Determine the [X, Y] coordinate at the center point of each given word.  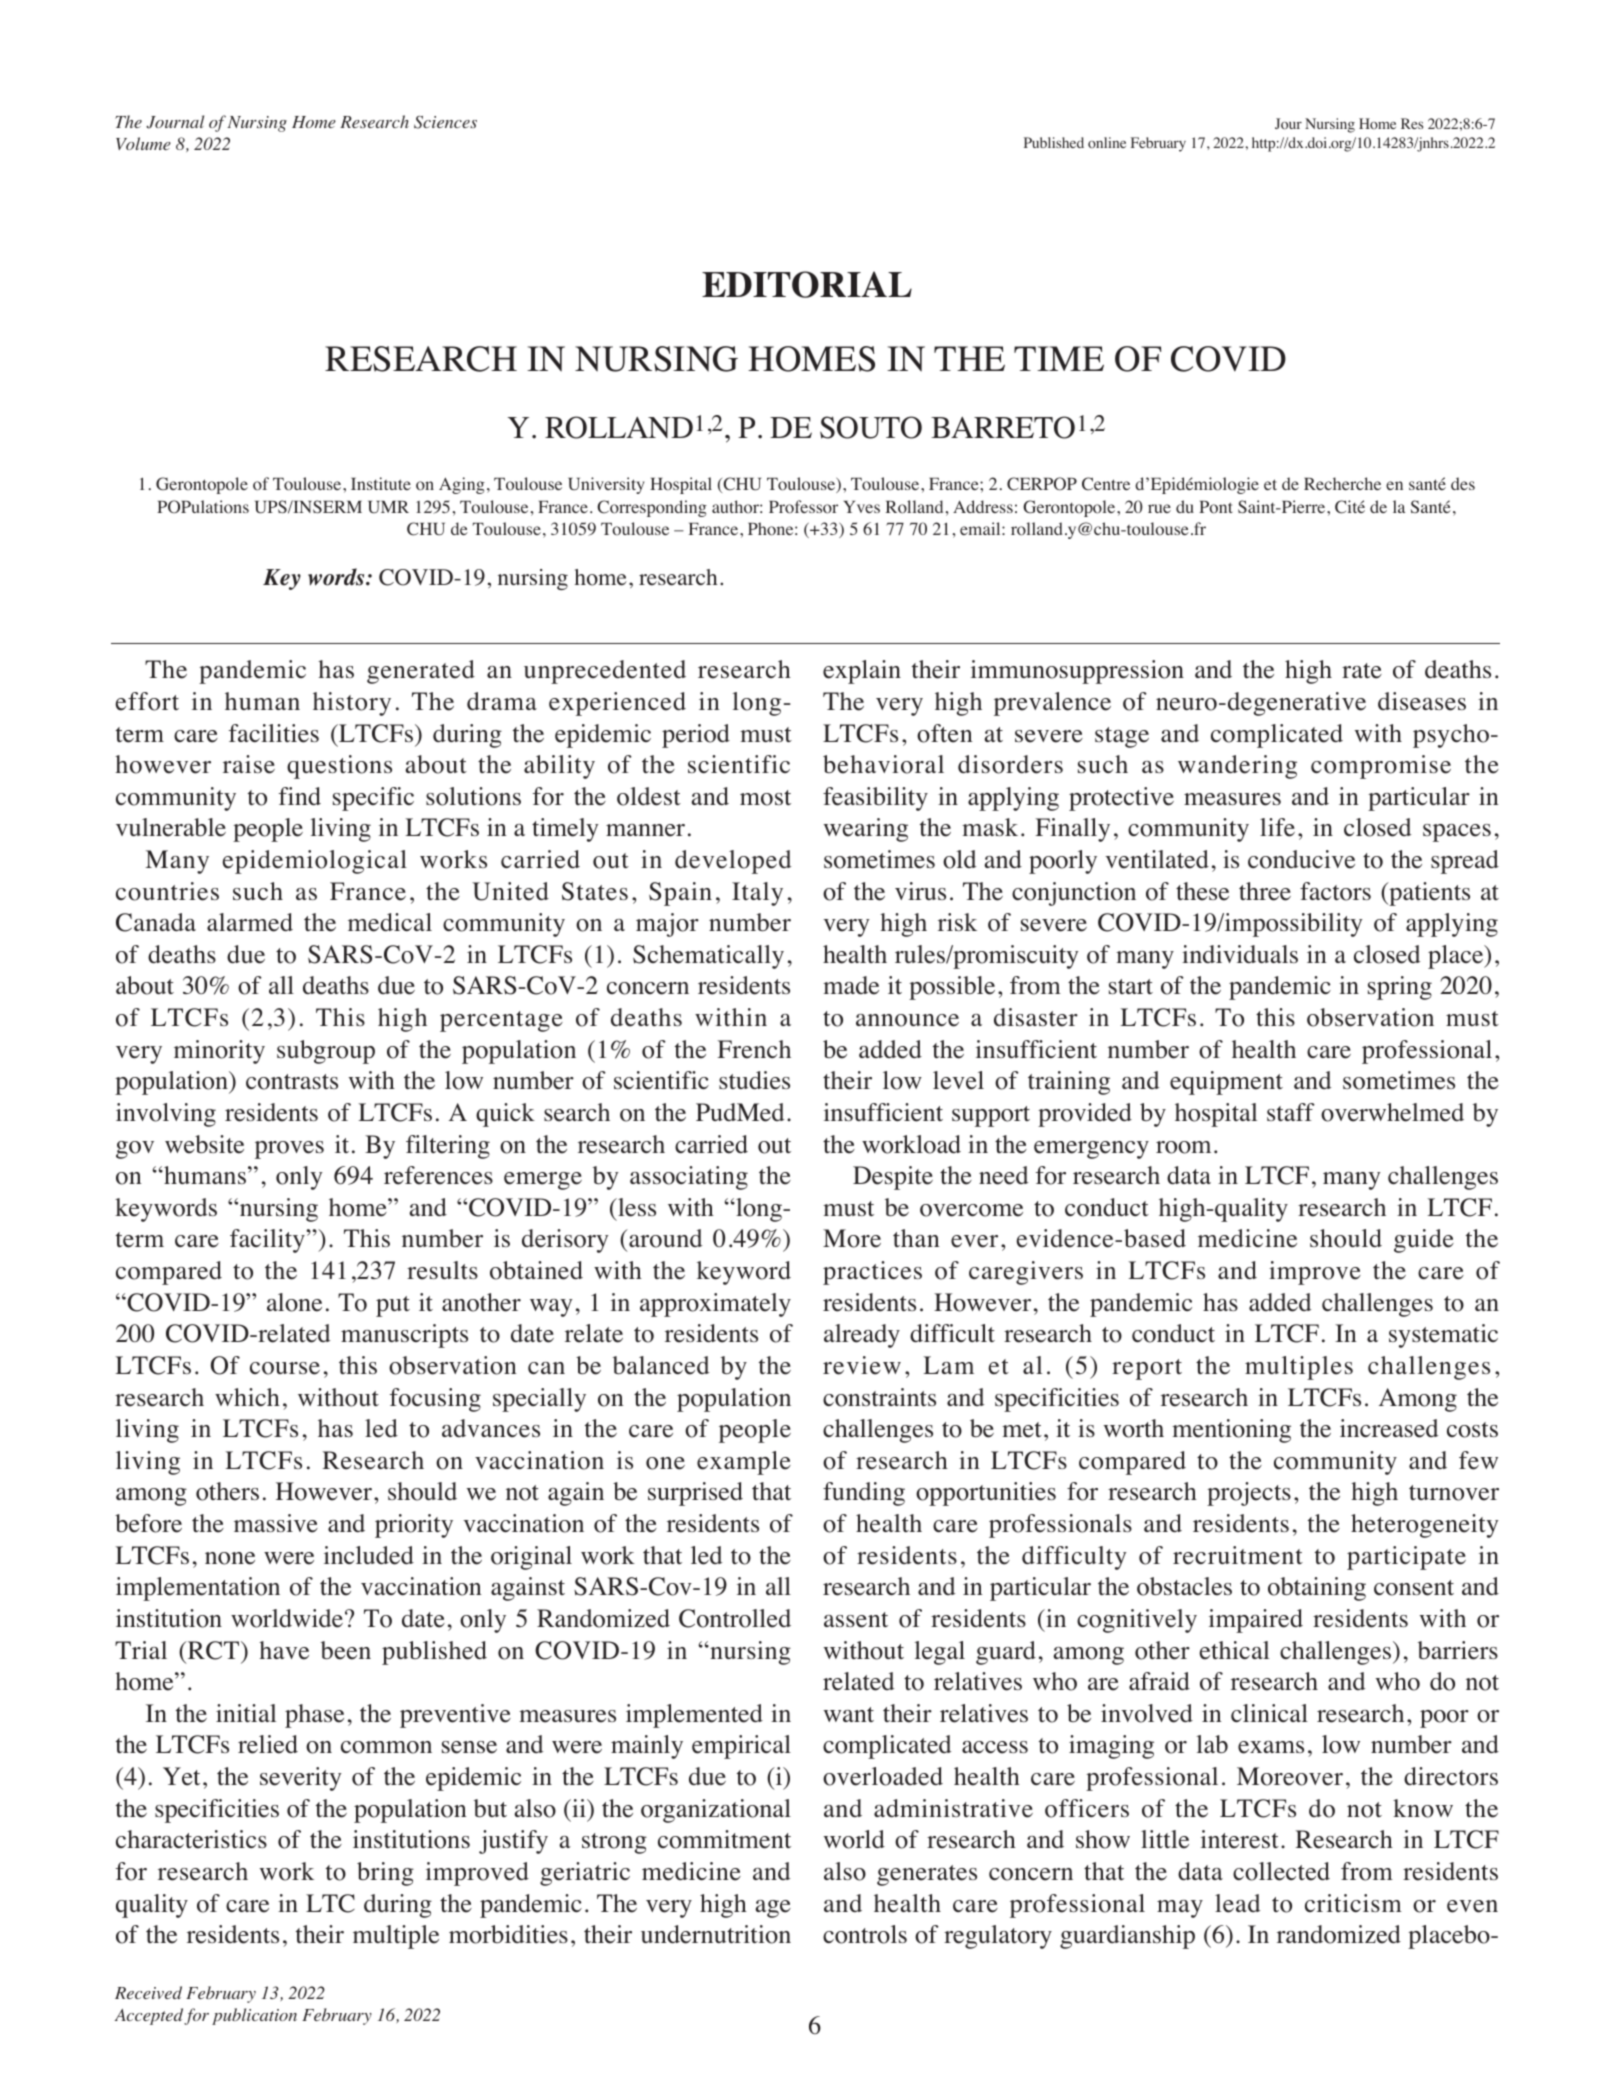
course [285, 1368]
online [1107, 142]
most [765, 798]
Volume [143, 143]
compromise [1381, 767]
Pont [1216, 507]
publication [254, 2016]
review [862, 1365]
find [300, 796]
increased [1389, 1428]
